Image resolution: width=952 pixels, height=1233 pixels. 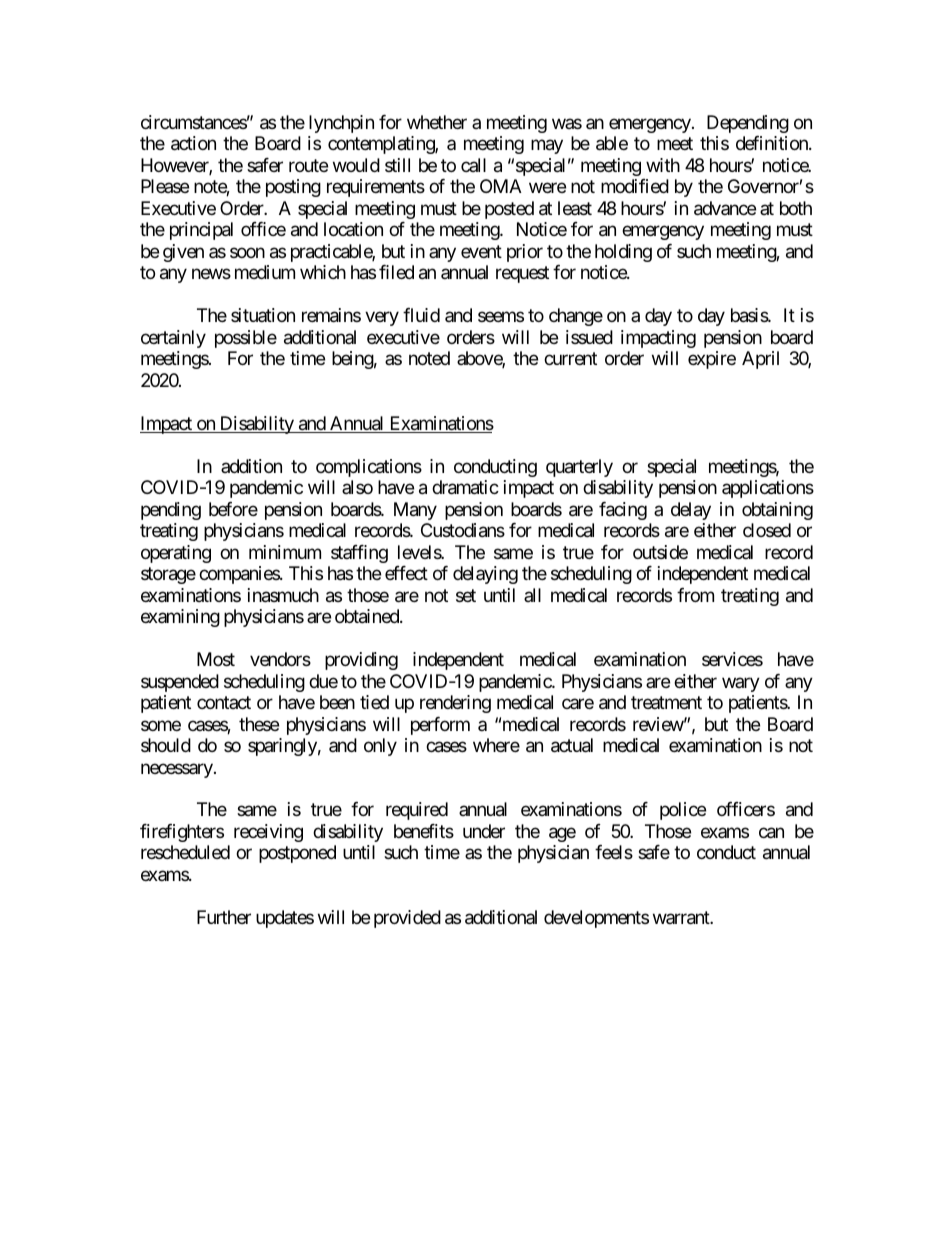 I want to click on set, so click(x=466, y=595).
